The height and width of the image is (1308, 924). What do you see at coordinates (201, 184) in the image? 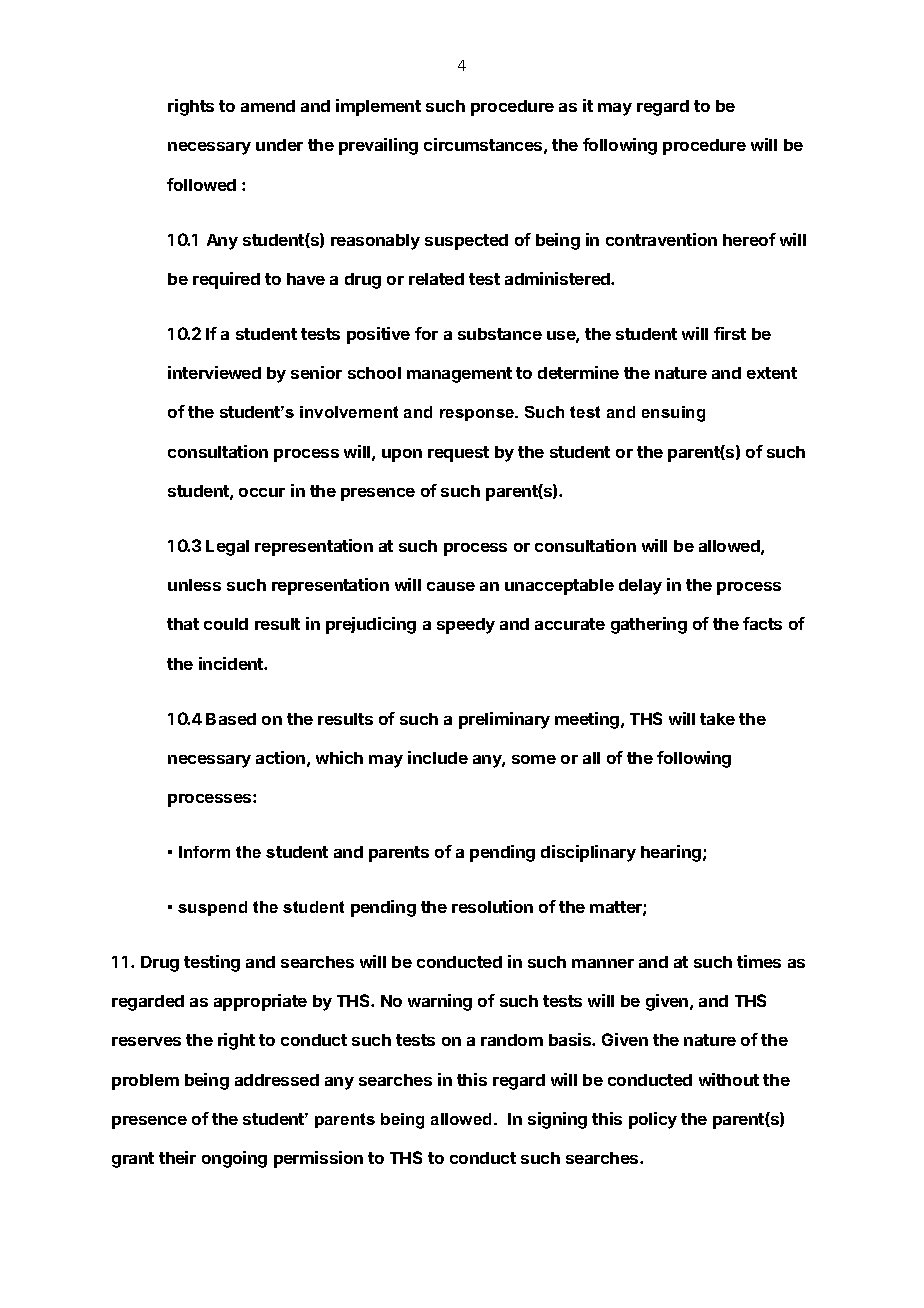
I see `followed` at bounding box center [201, 184].
